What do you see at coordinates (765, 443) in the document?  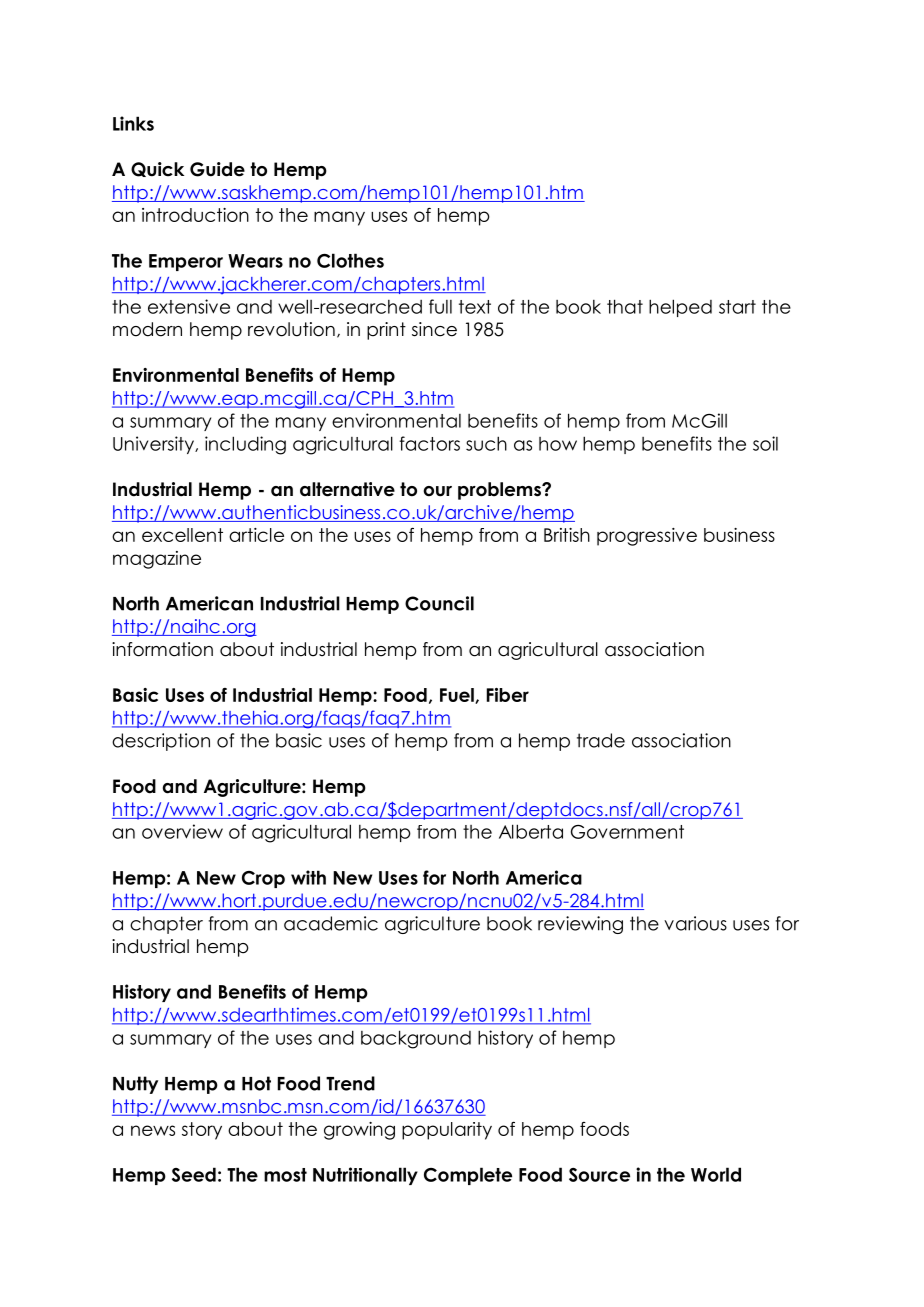 I see `soil` at bounding box center [765, 443].
